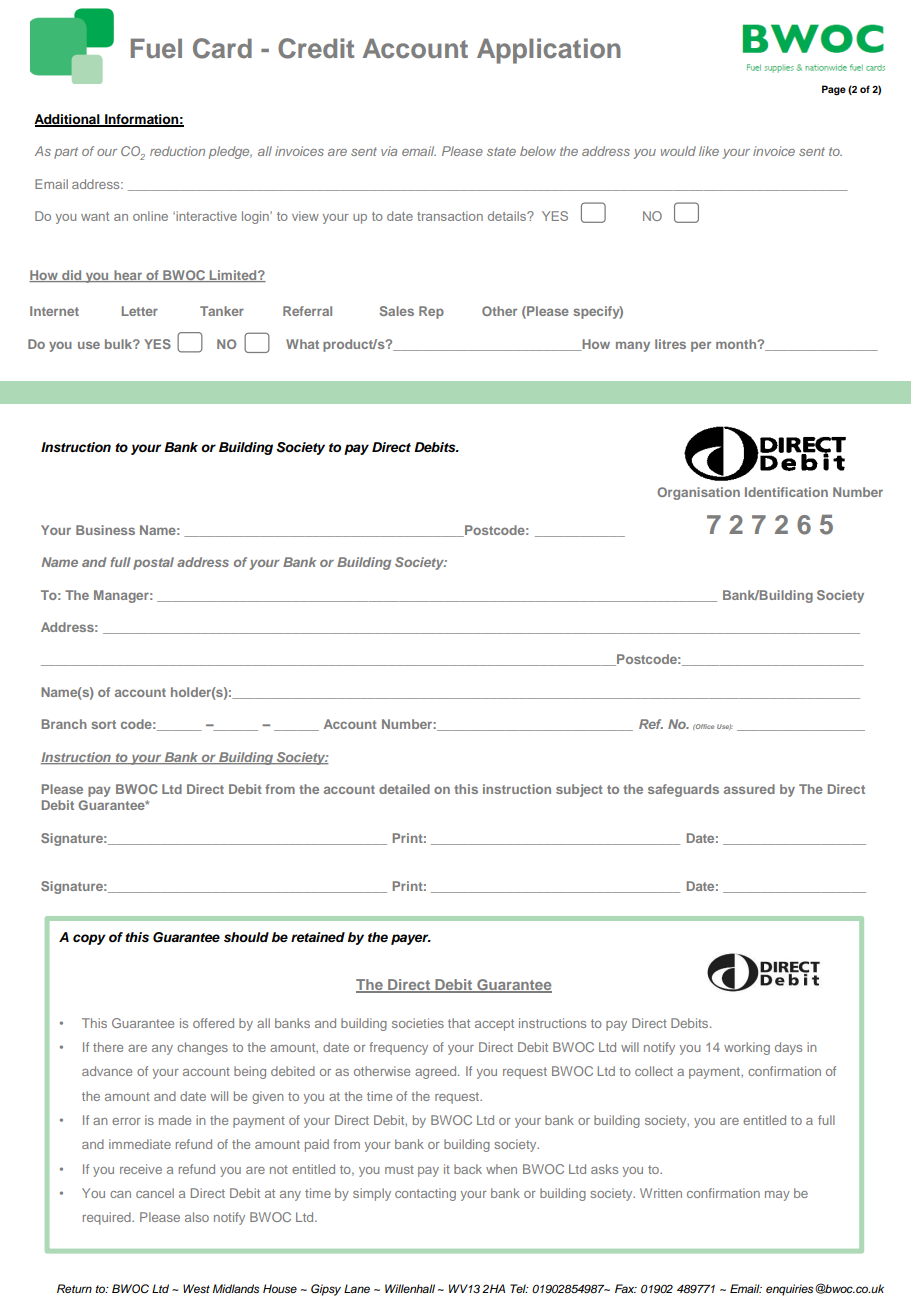 The height and width of the image is (1316, 911). I want to click on Fuel, so click(156, 48).
